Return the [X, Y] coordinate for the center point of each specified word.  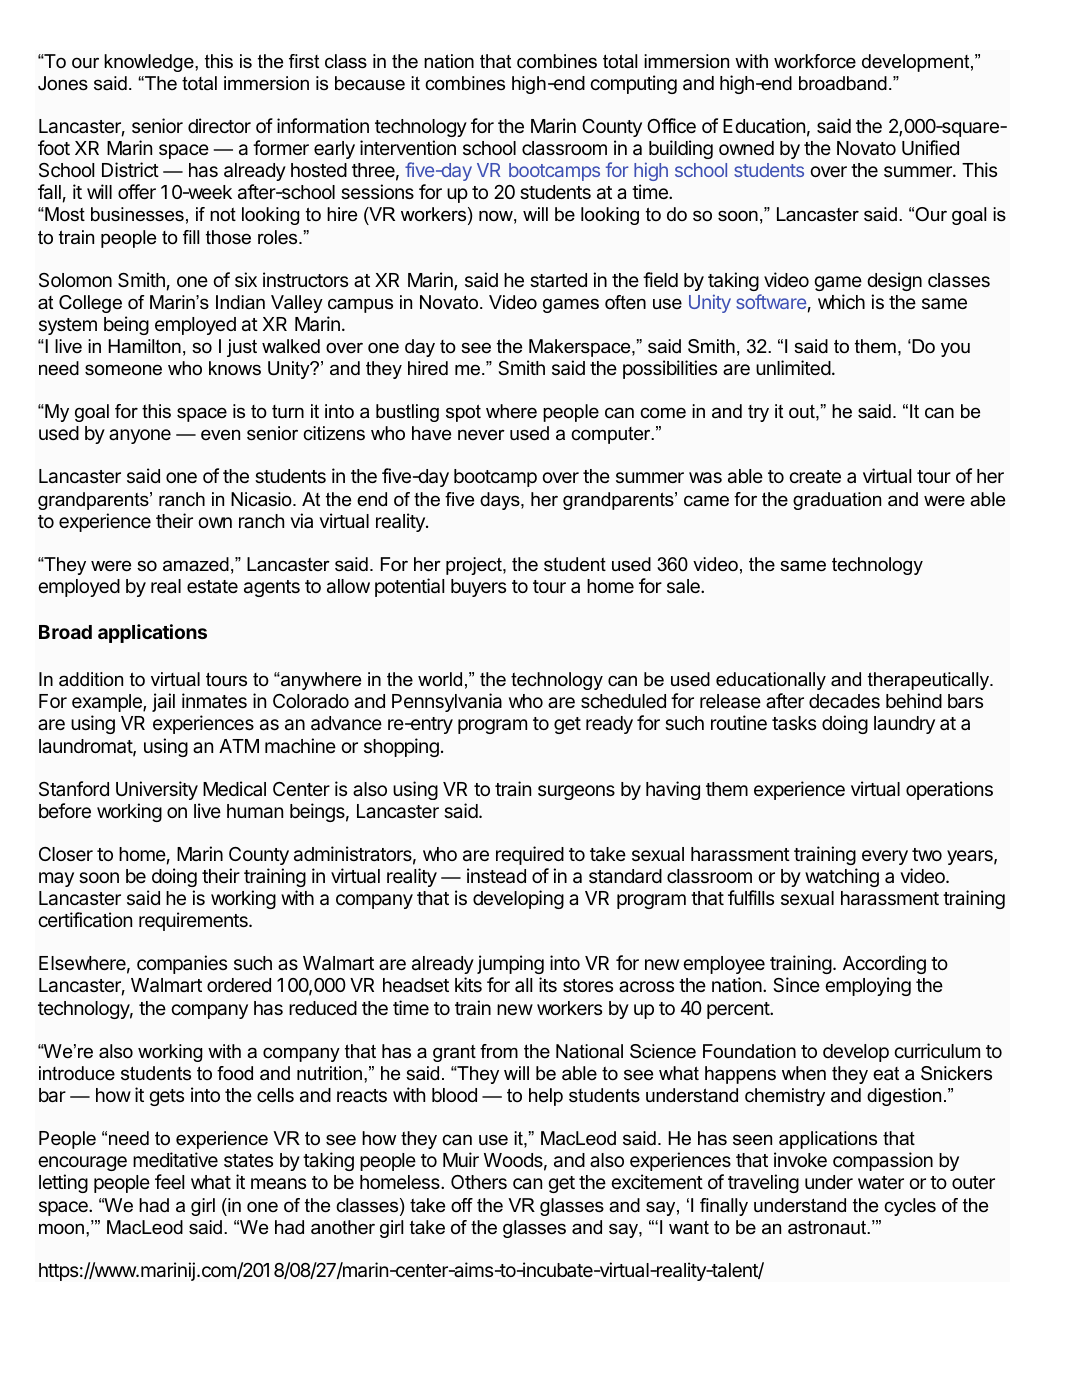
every [885, 857]
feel [169, 1181]
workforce [815, 61]
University [157, 790]
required [530, 855]
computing [633, 84]
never [481, 435]
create [815, 477]
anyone [140, 436]
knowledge [150, 63]
